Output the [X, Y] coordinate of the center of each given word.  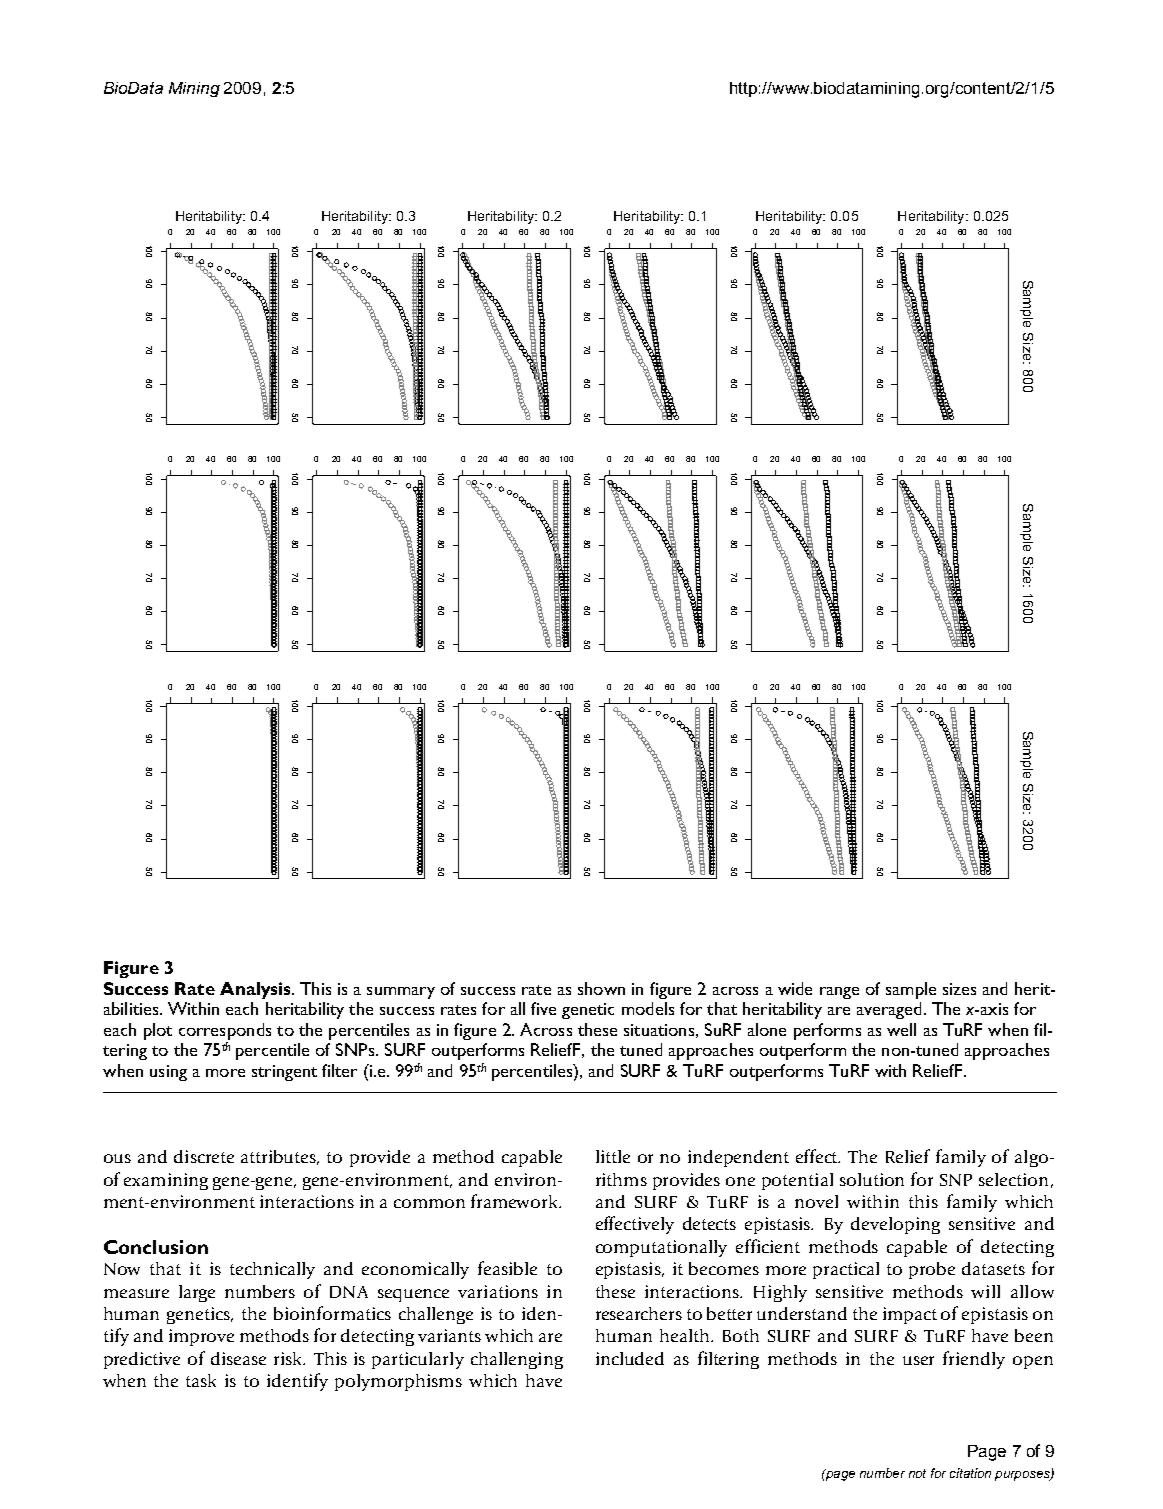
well [901, 1029]
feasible [507, 1268]
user [918, 1360]
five [543, 1008]
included [630, 1358]
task [201, 1380]
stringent [284, 1073]
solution [872, 1179]
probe [932, 1270]
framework [516, 1201]
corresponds [225, 1031]
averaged [889, 1010]
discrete [204, 1156]
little [613, 1156]
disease [238, 1358]
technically [272, 1270]
